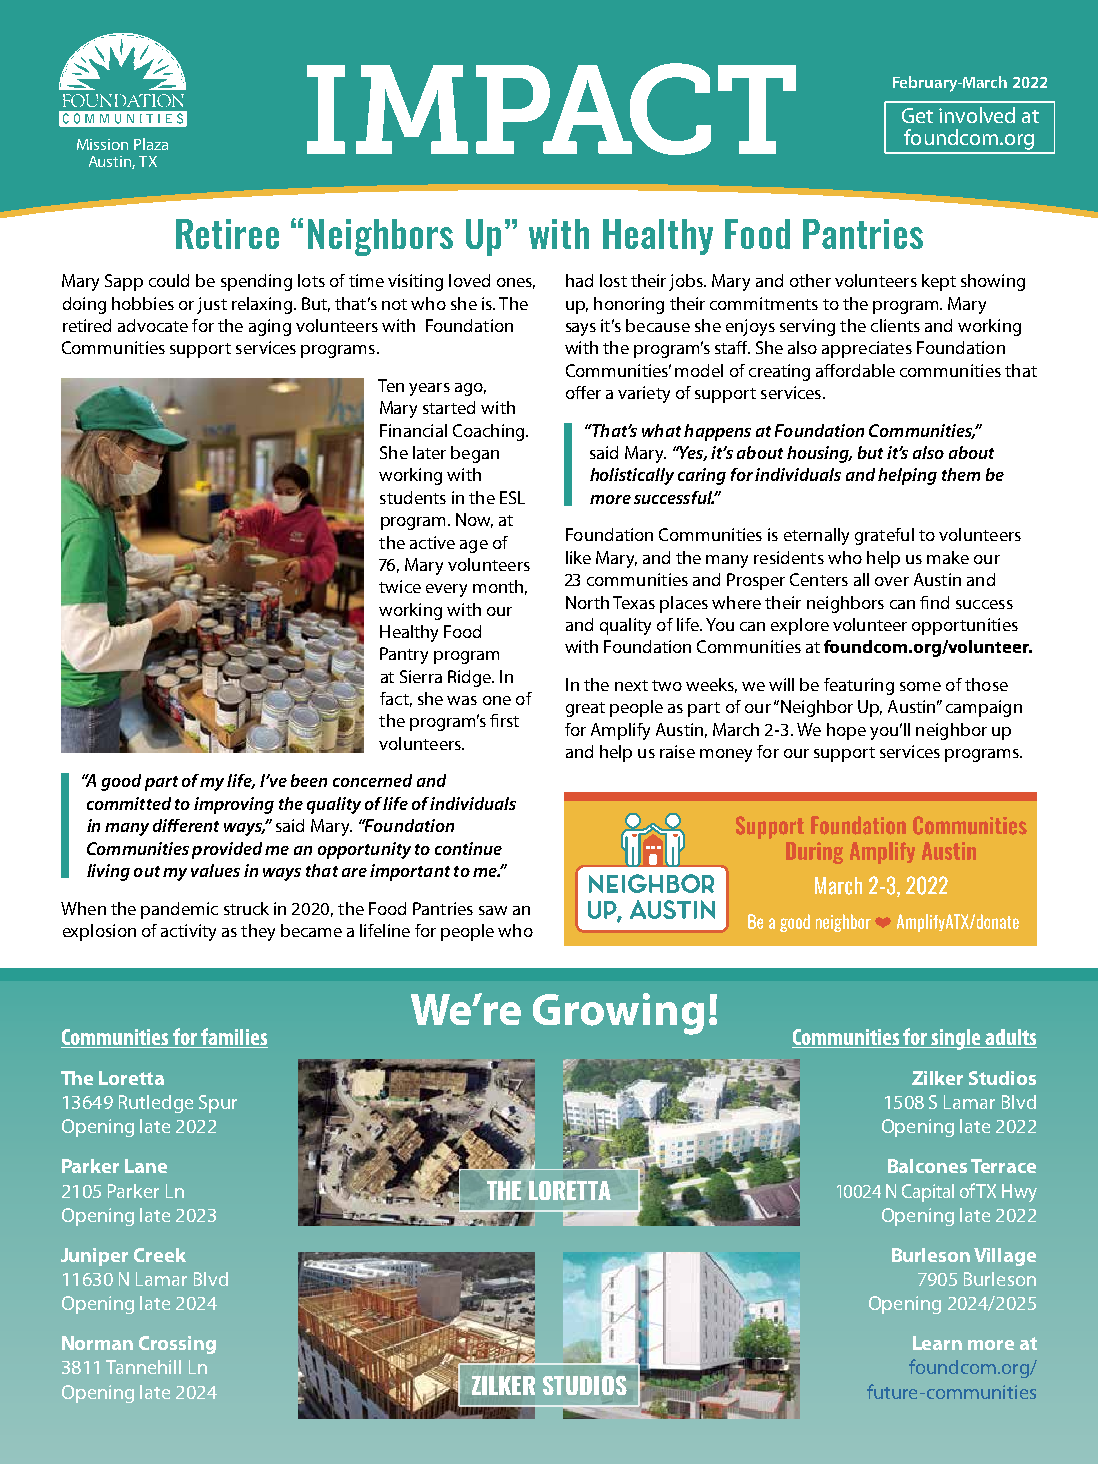 The height and width of the screenshot is (1464, 1098). Describe the element at coordinates (846, 731) in the screenshot. I see `hope` at that location.
